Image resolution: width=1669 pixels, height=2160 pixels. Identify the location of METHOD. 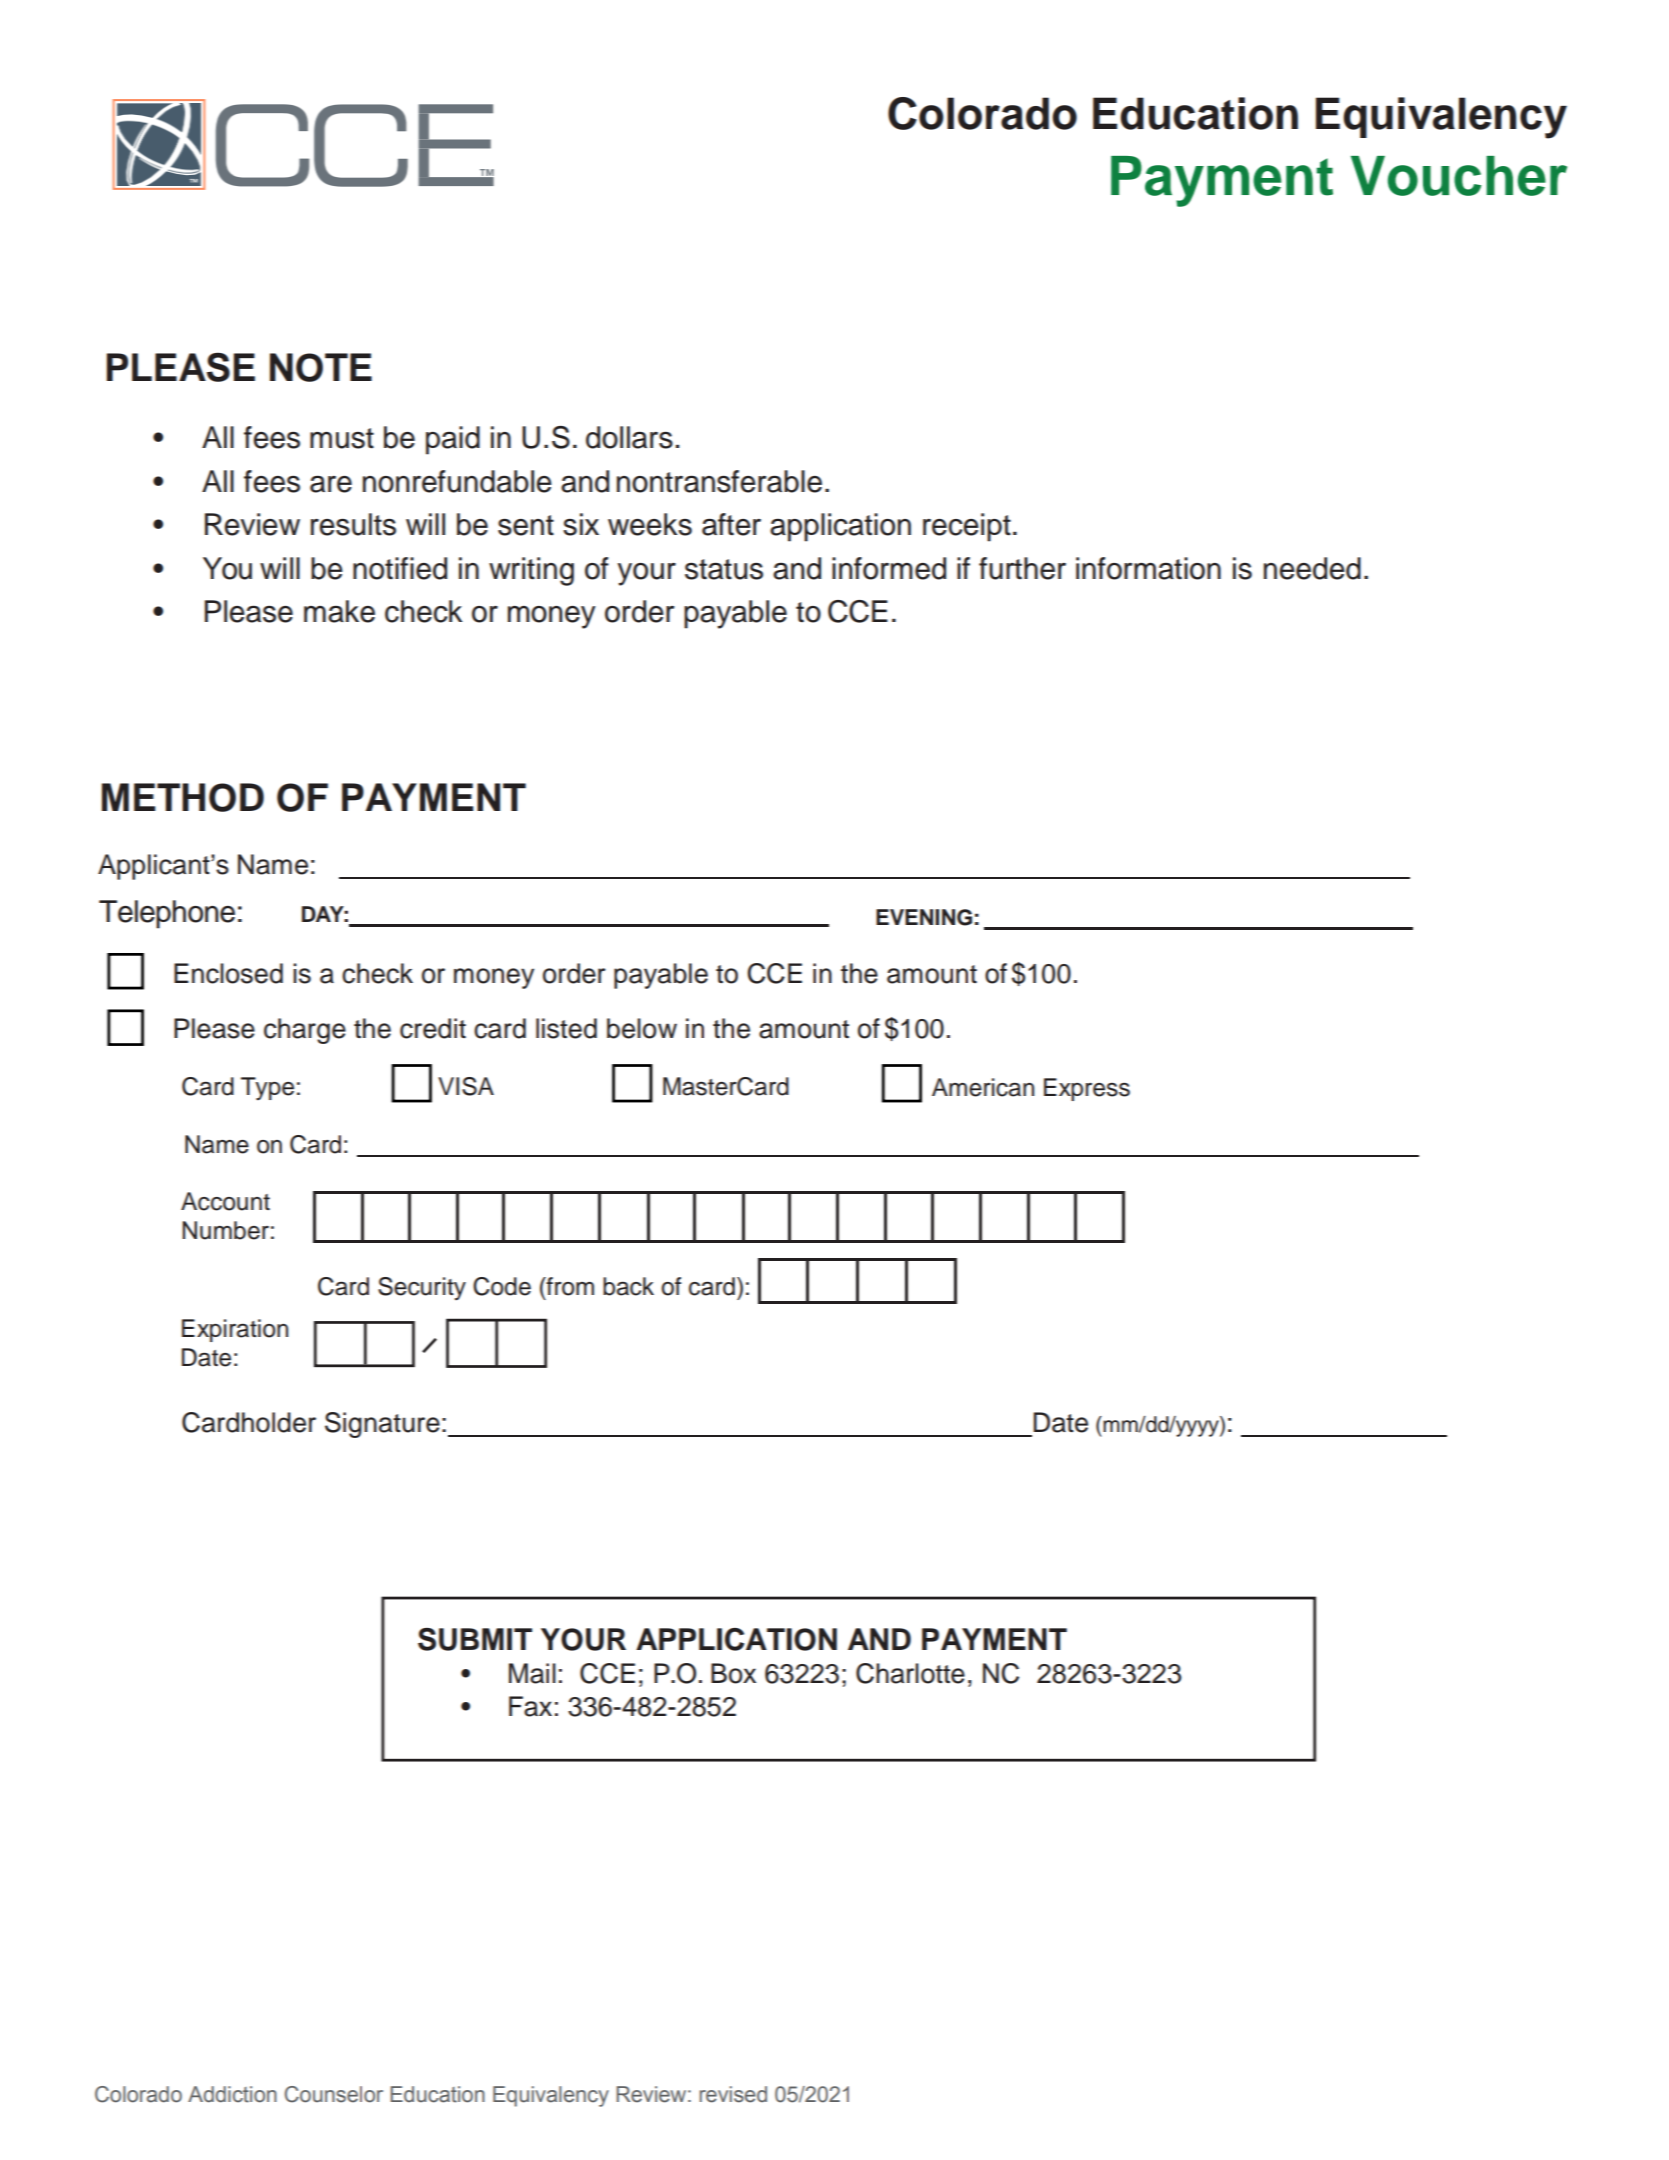
(183, 797).
